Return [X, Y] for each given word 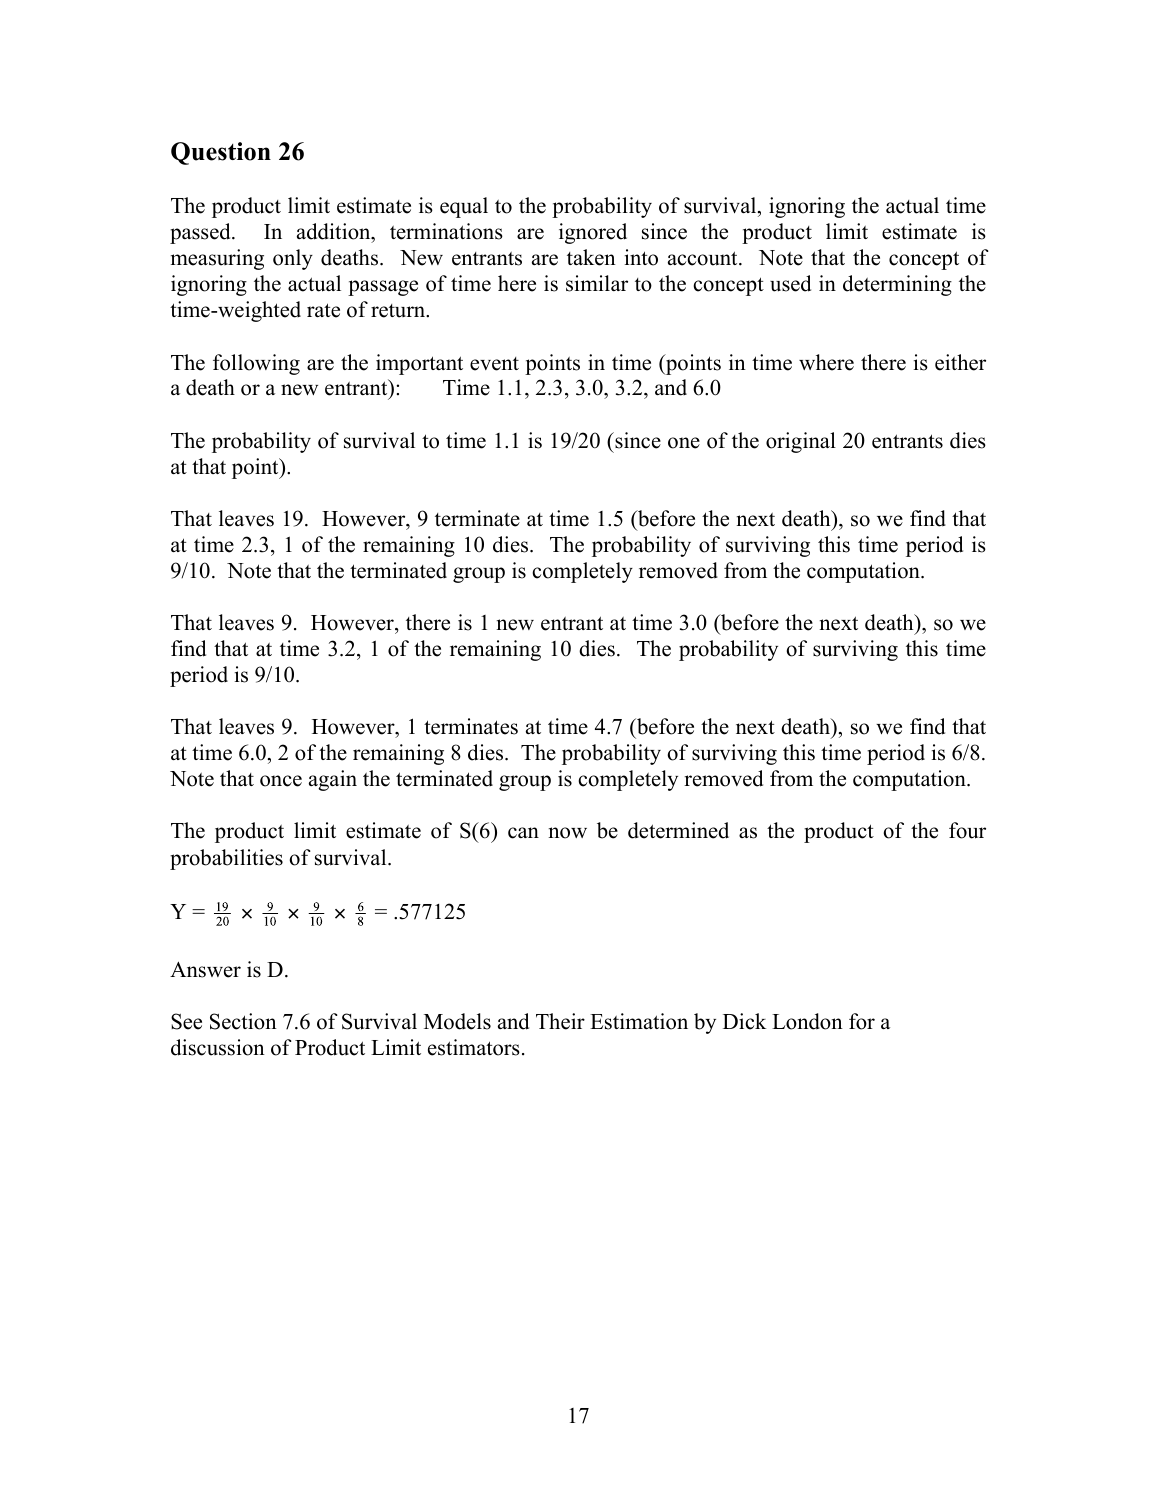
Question [221, 153]
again [333, 780]
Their [560, 1021]
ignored [593, 233]
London [807, 1021]
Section [243, 1021]
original [801, 442]
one [684, 443]
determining [897, 285]
